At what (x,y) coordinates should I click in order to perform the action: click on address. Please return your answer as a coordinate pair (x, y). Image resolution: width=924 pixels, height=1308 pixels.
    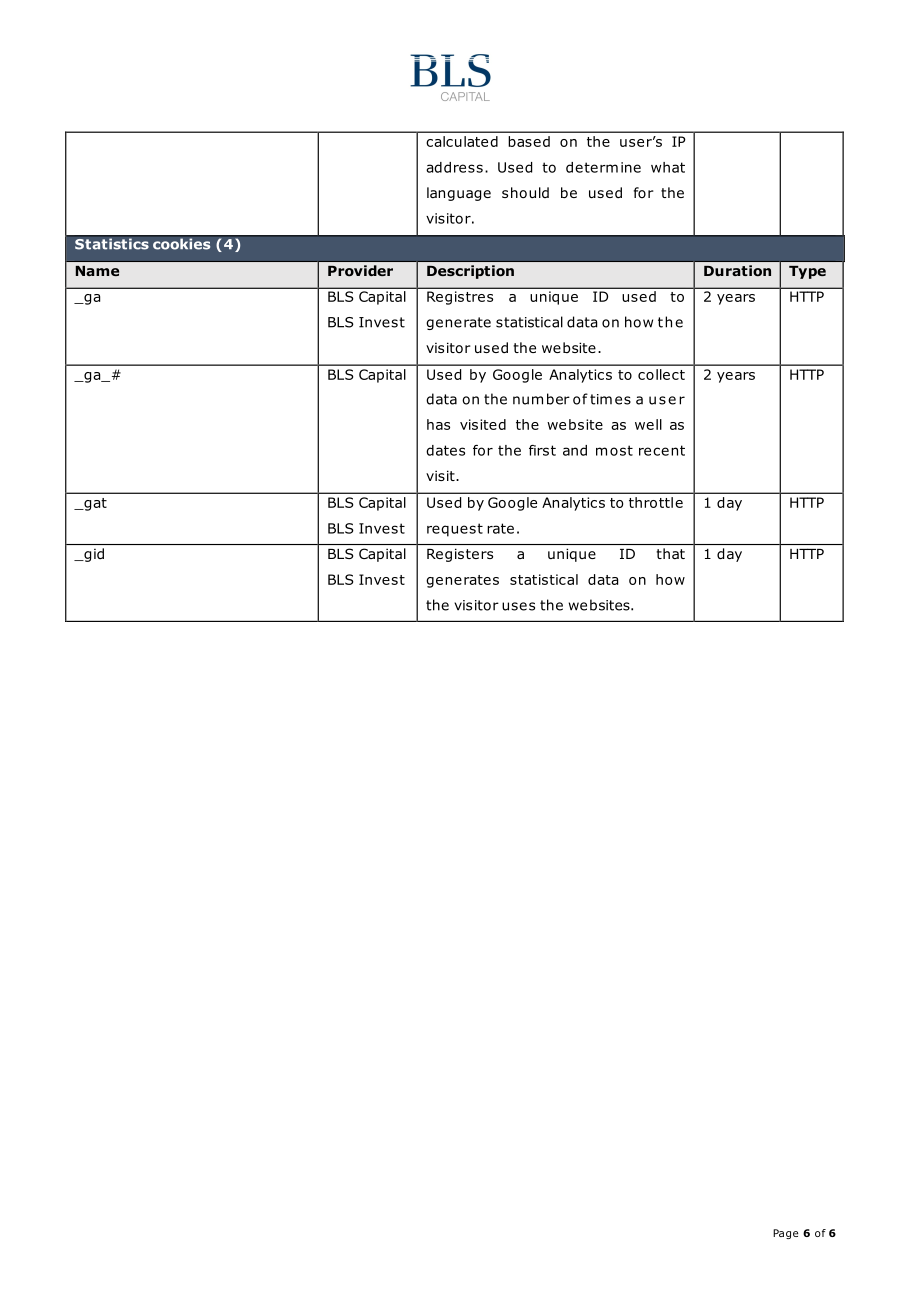
    Looking at the image, I should click on (454, 167).
